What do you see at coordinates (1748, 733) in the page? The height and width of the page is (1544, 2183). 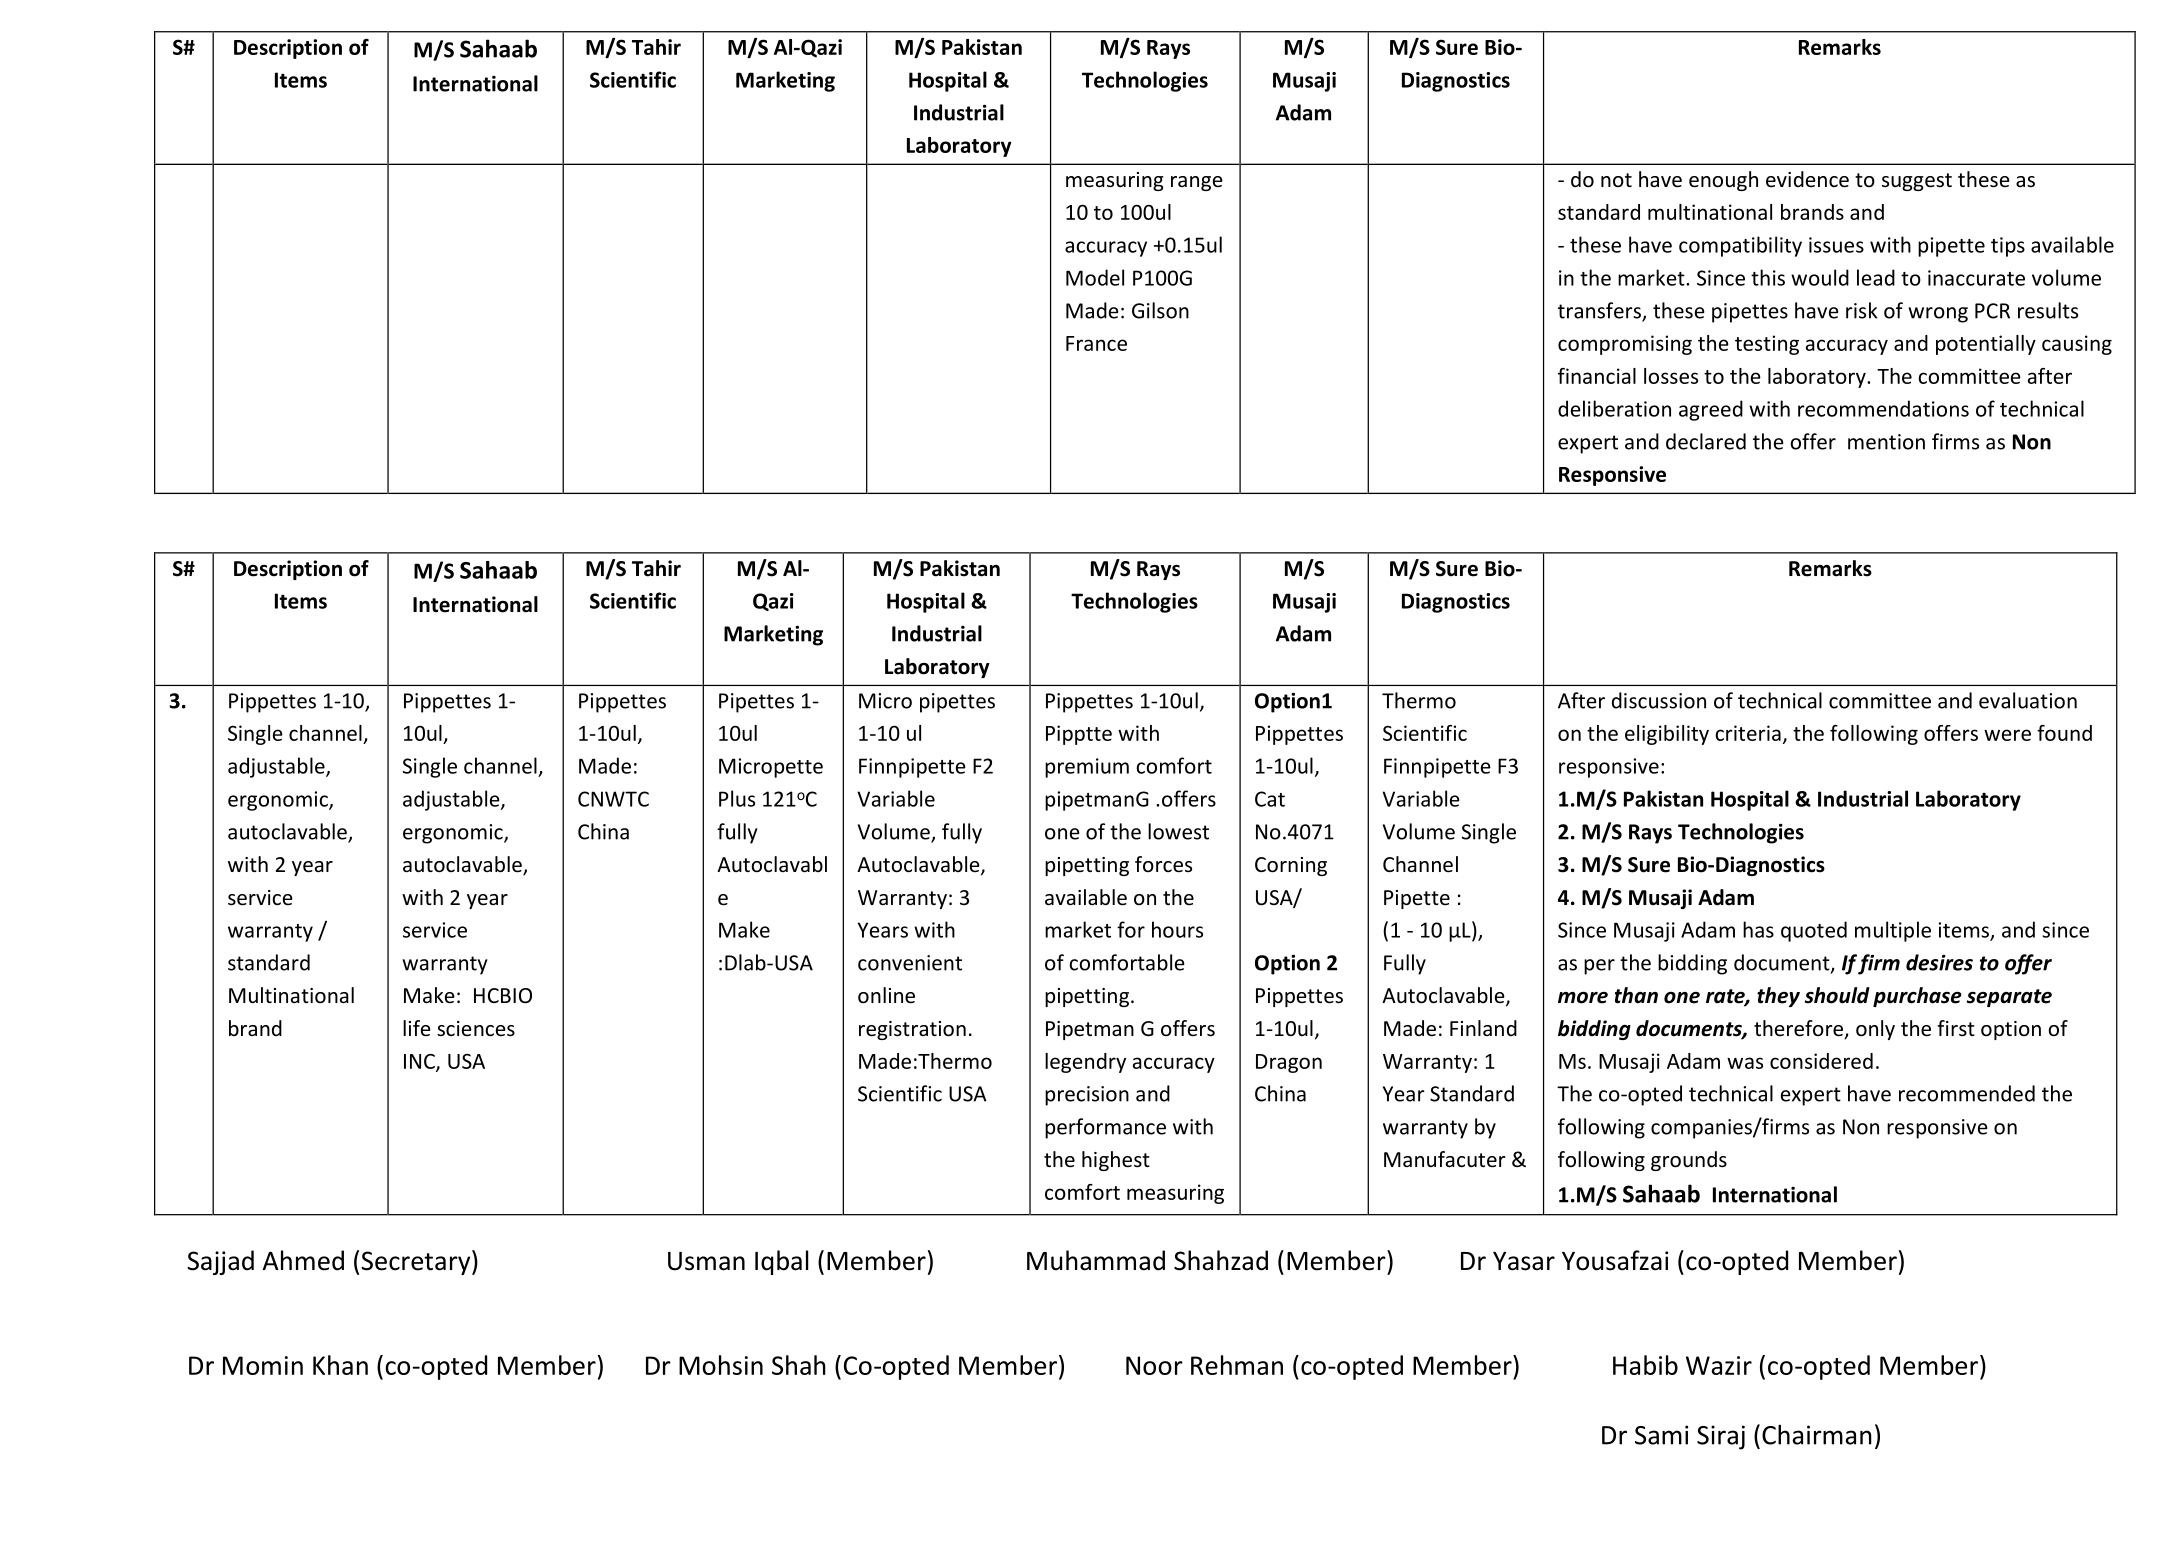 I see `criteria` at bounding box center [1748, 733].
